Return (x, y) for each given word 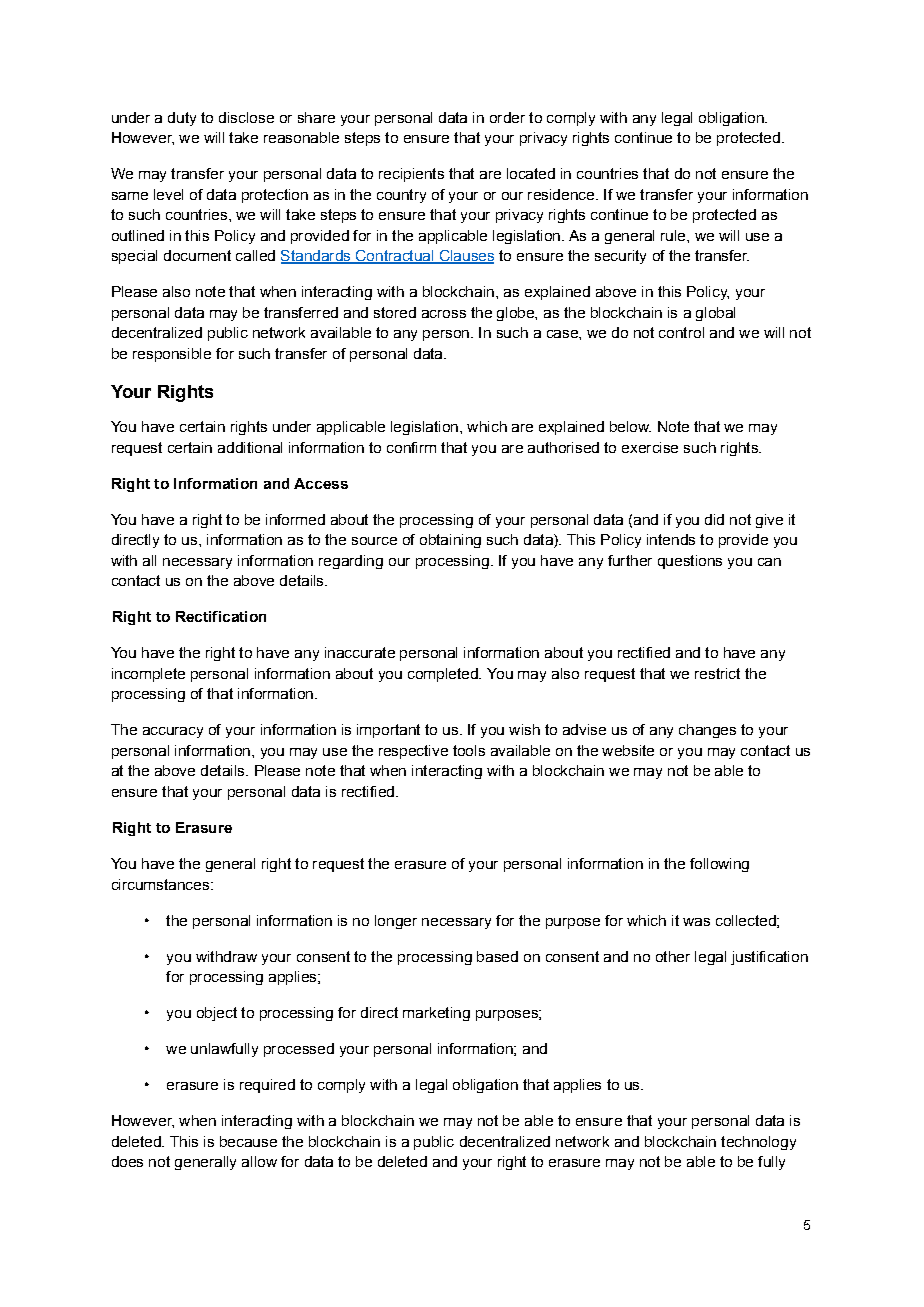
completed (444, 675)
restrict (717, 673)
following (719, 865)
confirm (411, 447)
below (630, 426)
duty (182, 119)
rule (674, 235)
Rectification (221, 616)
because (248, 1141)
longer (396, 922)
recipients (411, 175)
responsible (172, 355)
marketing (436, 1014)
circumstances (160, 884)
